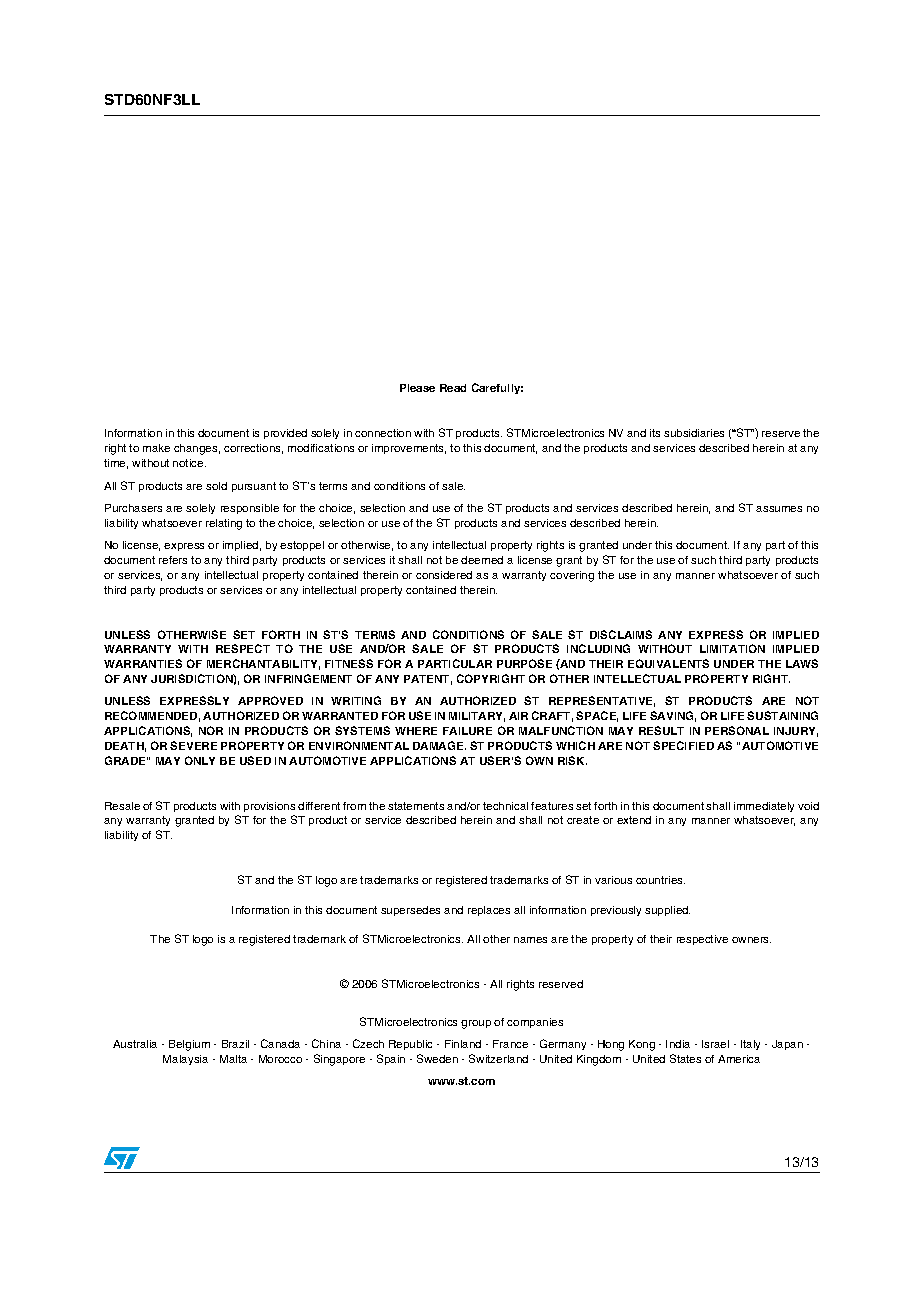 The image size is (924, 1308). What do you see at coordinates (467, 731) in the page?
I see `FAILURE` at bounding box center [467, 731].
